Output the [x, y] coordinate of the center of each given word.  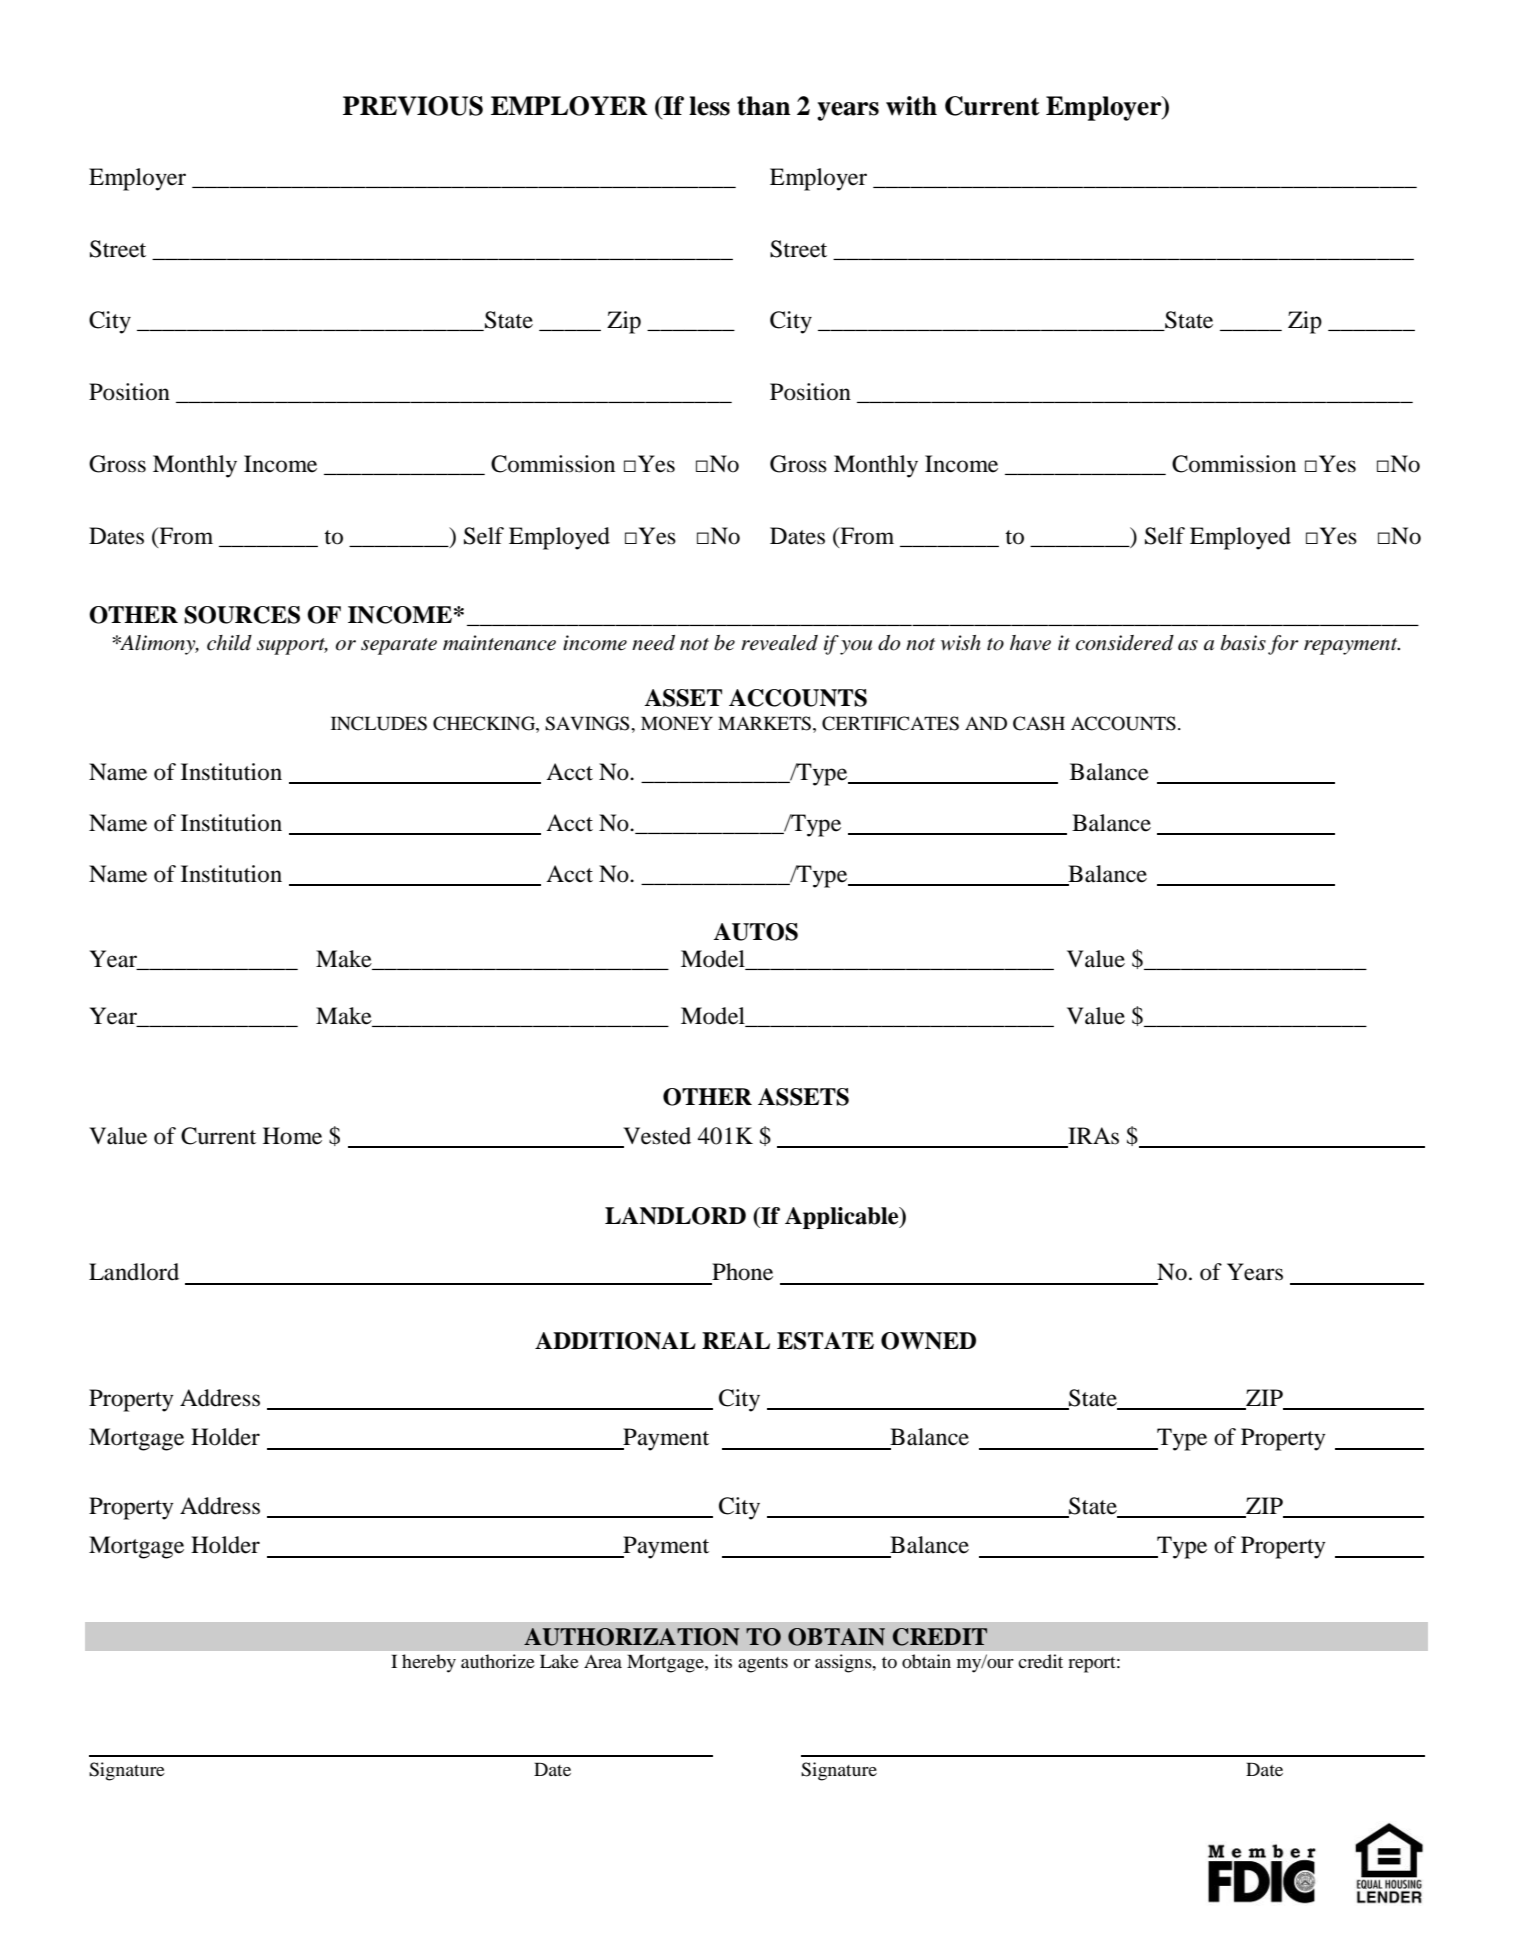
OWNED [928, 1341]
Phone [742, 1272]
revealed [779, 643]
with [911, 106]
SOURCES [242, 615]
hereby [429, 1663]
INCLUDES [379, 723]
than [763, 106]
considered [1125, 643]
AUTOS [755, 932]
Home [292, 1136]
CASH [1039, 723]
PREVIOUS [413, 106]
